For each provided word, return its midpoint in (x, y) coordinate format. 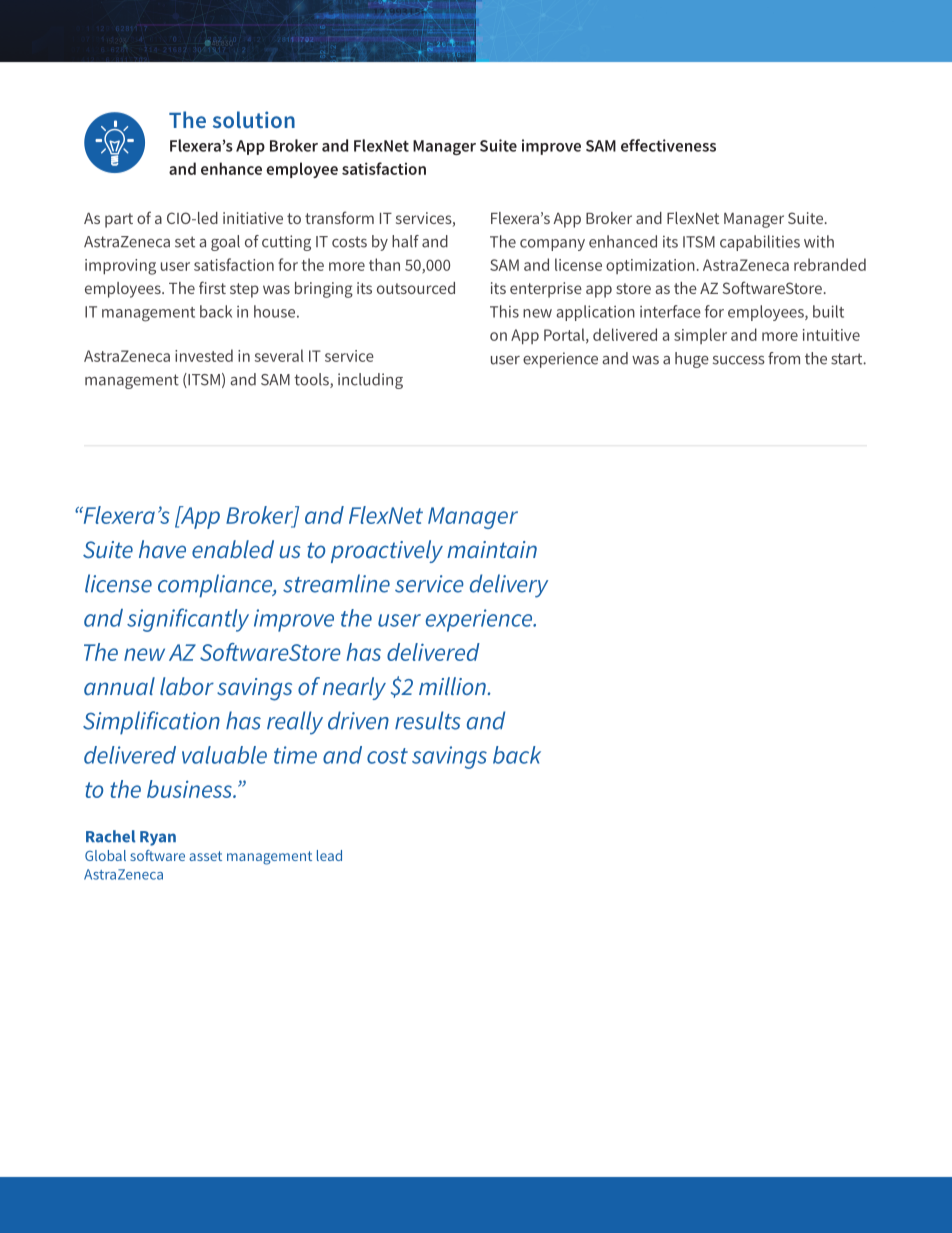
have (162, 549)
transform (339, 217)
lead (329, 855)
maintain (492, 549)
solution (254, 119)
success (739, 360)
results (428, 720)
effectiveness (668, 145)
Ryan (158, 838)
